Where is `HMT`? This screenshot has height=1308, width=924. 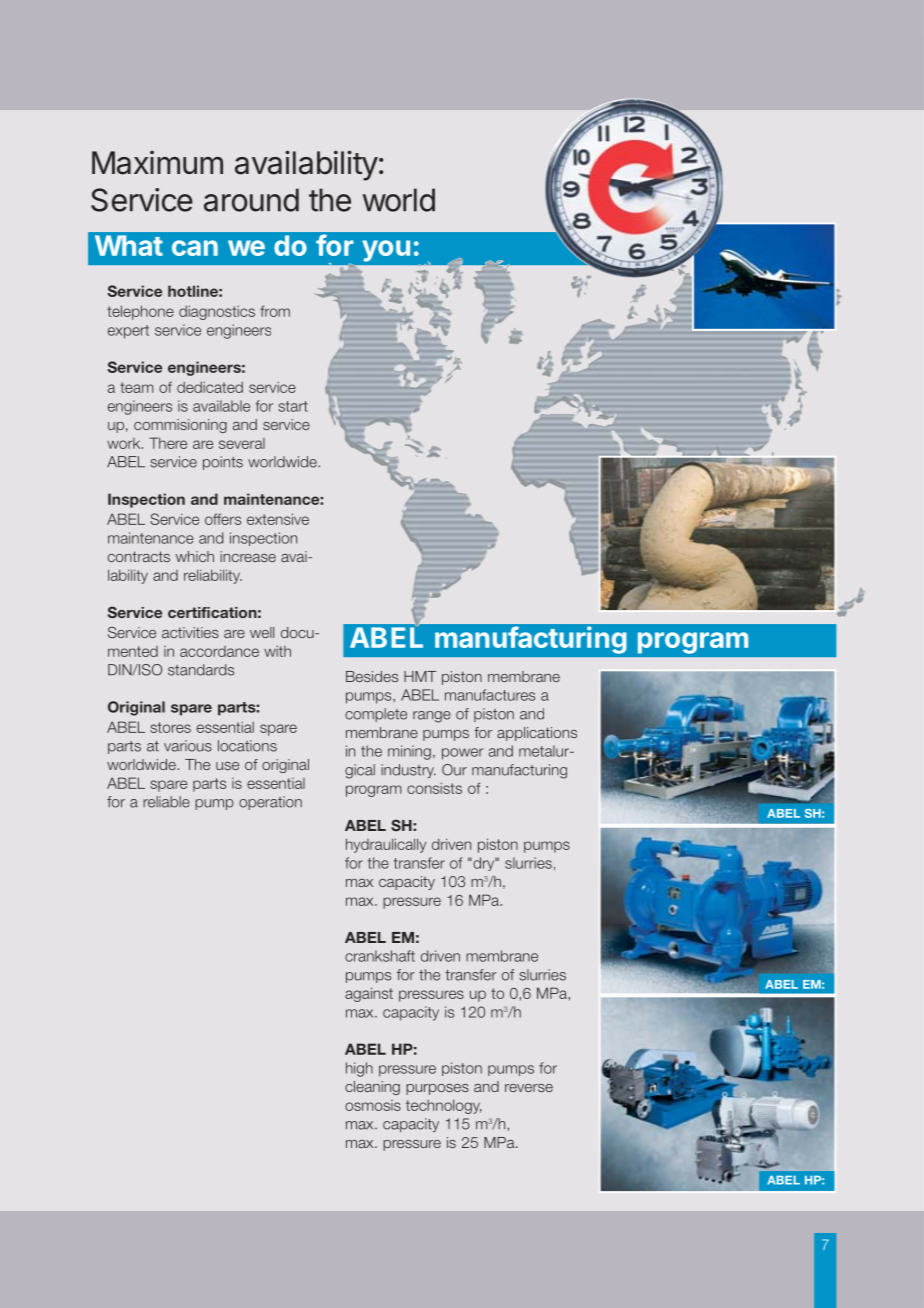 HMT is located at coordinates (420, 676).
